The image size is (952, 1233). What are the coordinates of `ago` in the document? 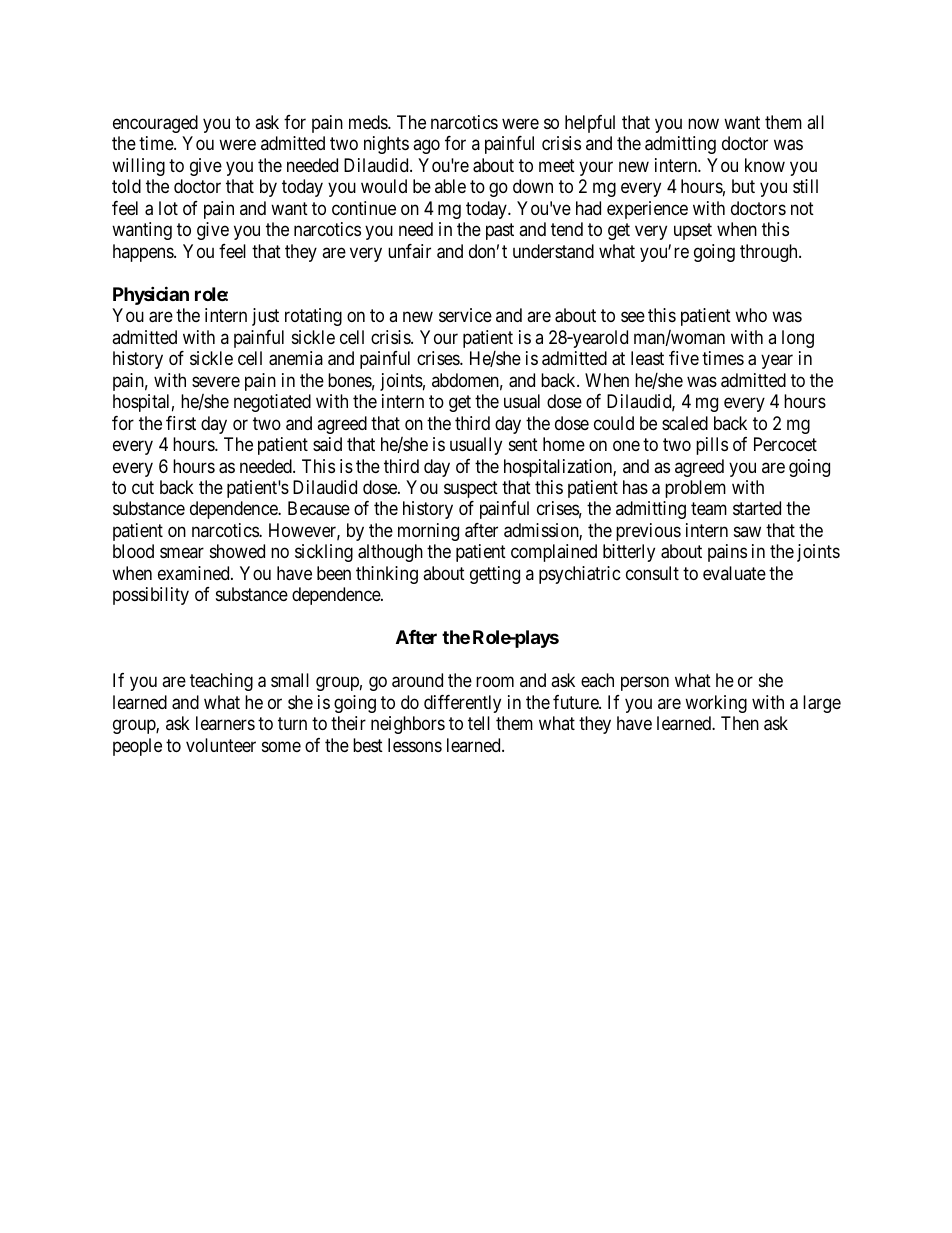 It's located at (426, 147).
